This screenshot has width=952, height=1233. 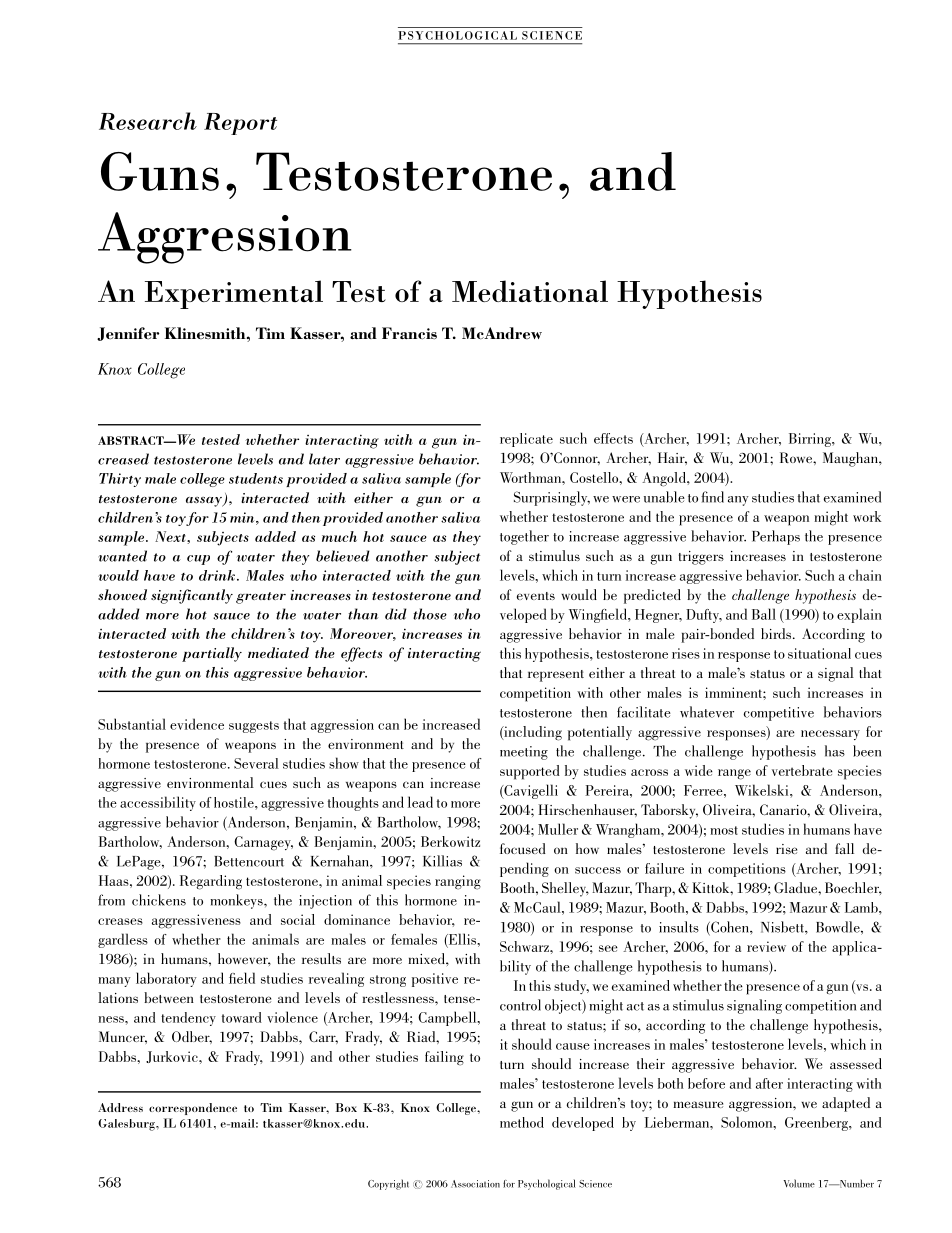 What do you see at coordinates (160, 171) in the screenshot?
I see `Guns` at bounding box center [160, 171].
